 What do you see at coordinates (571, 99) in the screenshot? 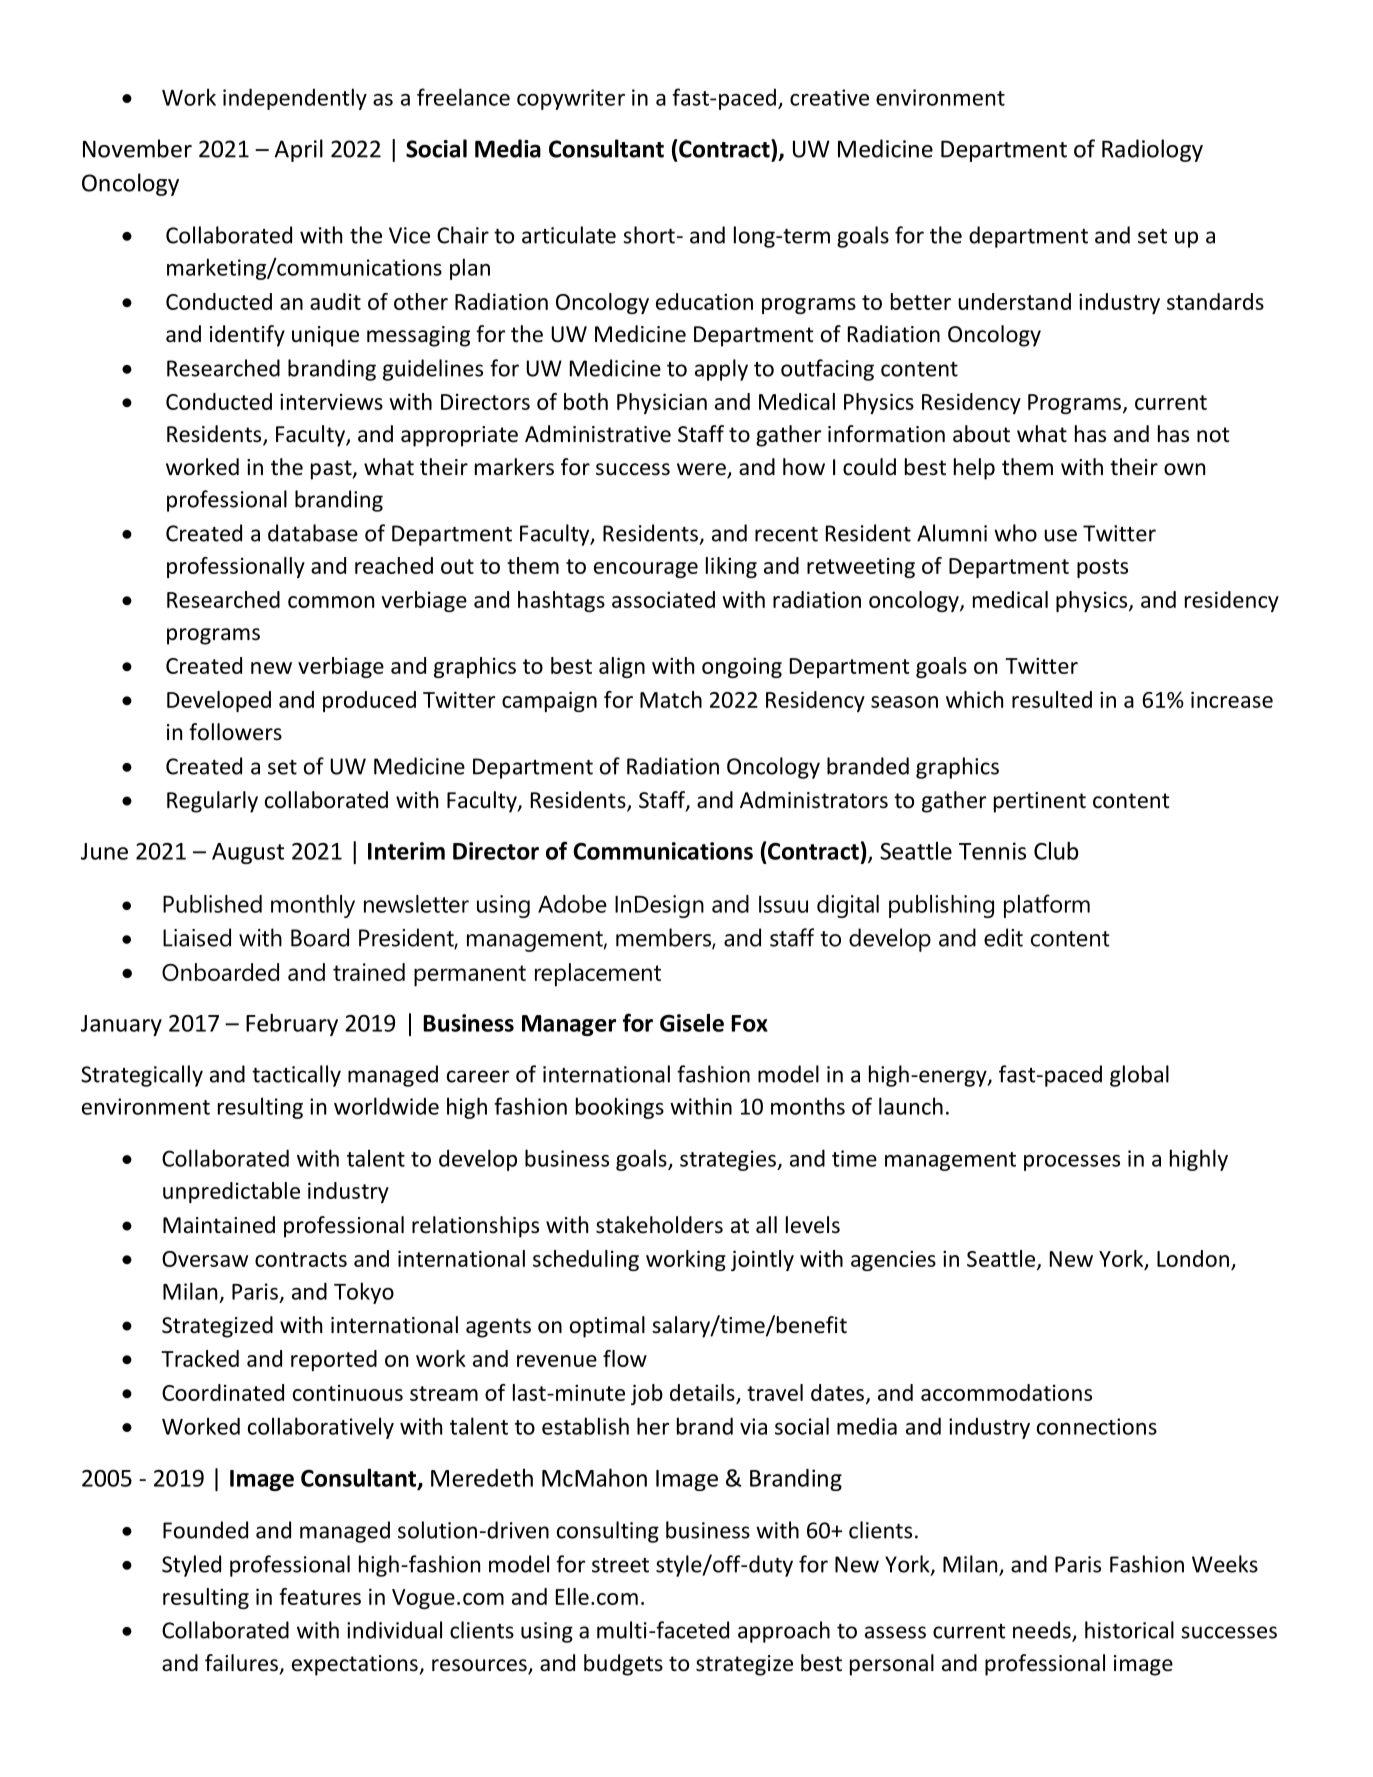
I see `copywriter` at bounding box center [571, 99].
